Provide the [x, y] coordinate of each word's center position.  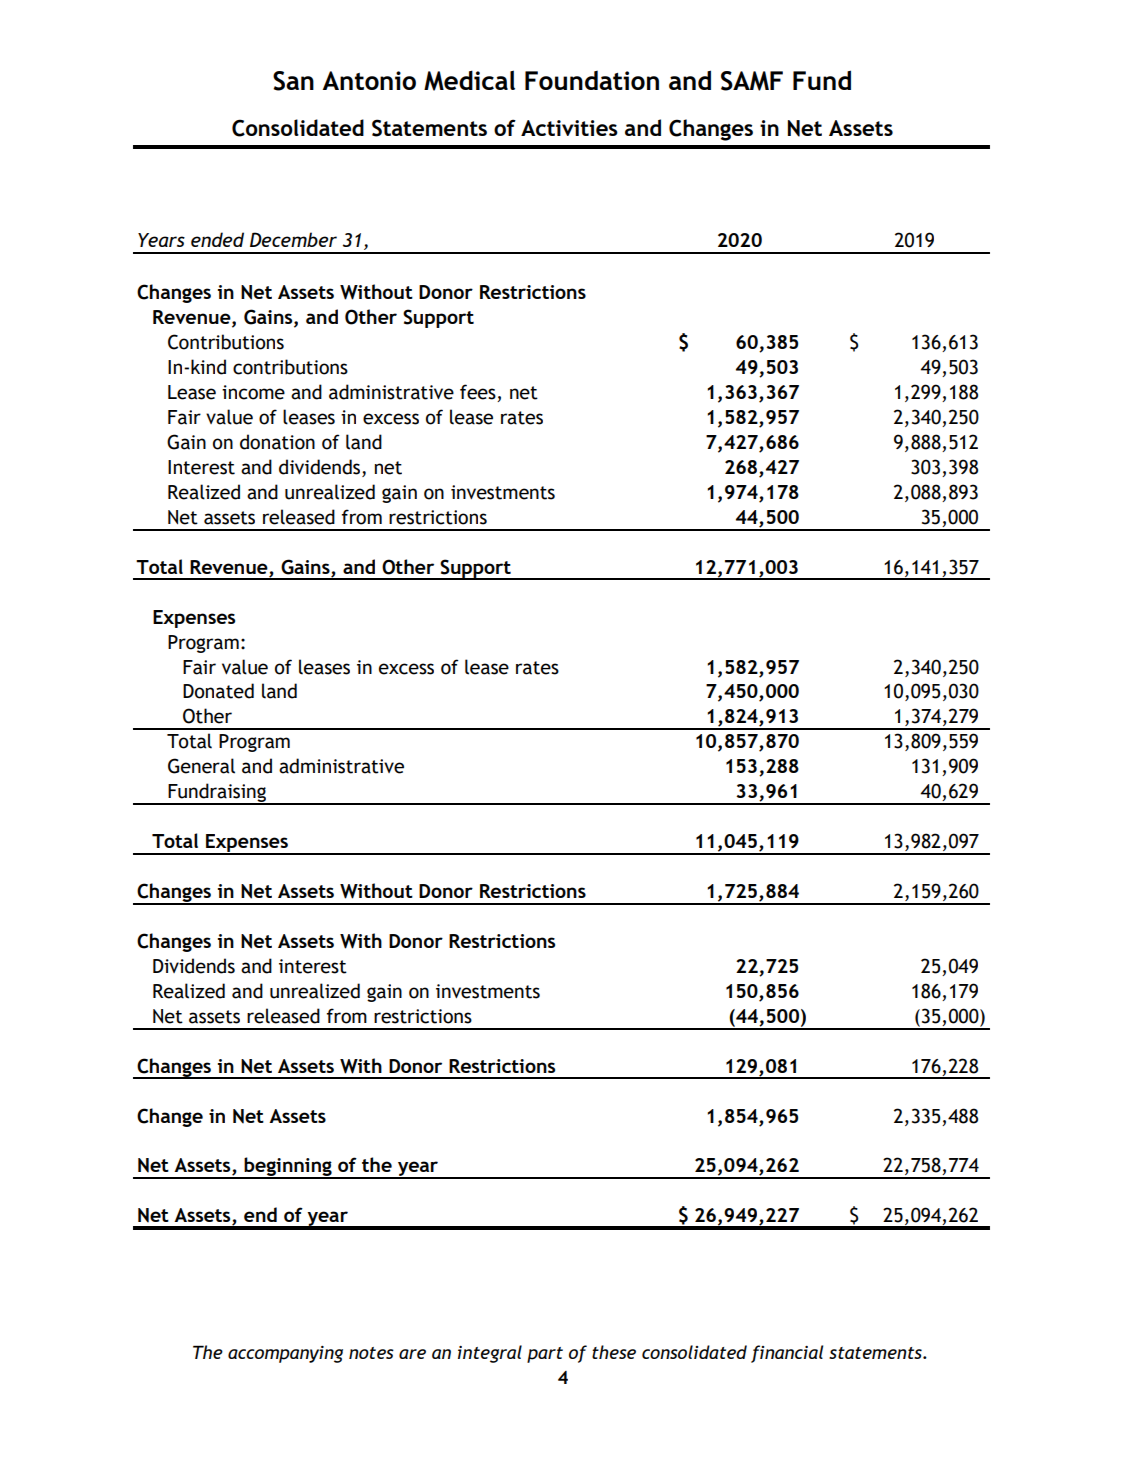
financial [787, 1354]
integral [490, 1354]
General [201, 766]
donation [277, 442]
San [293, 81]
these [614, 1352]
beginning [288, 1168]
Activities [569, 128]
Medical [469, 80]
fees [479, 393]
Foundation [592, 80]
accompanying [285, 1354]
